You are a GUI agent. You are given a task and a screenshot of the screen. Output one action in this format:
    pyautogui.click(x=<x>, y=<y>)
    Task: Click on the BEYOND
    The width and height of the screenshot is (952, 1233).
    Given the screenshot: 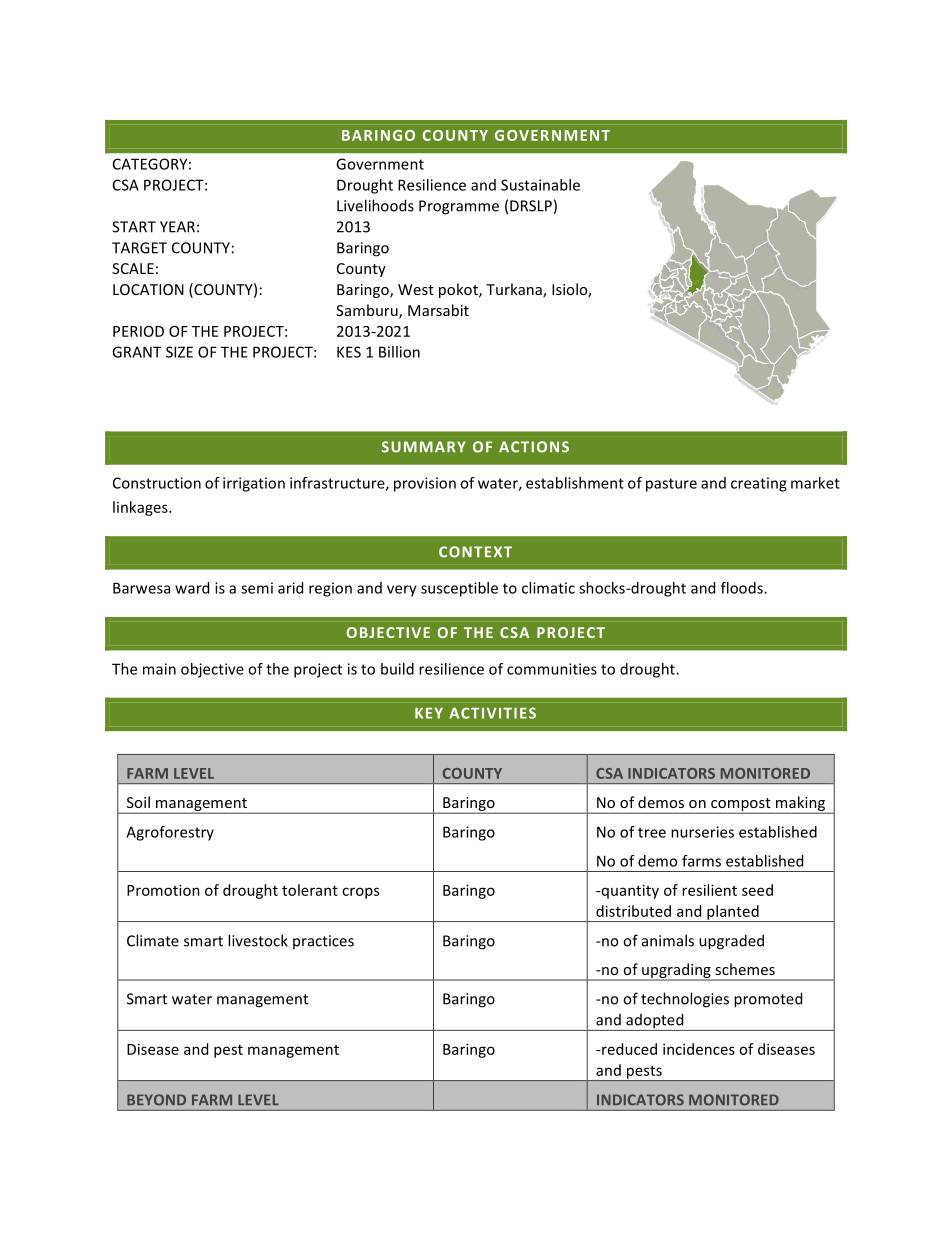 What is the action you would take?
    pyautogui.click(x=156, y=1100)
